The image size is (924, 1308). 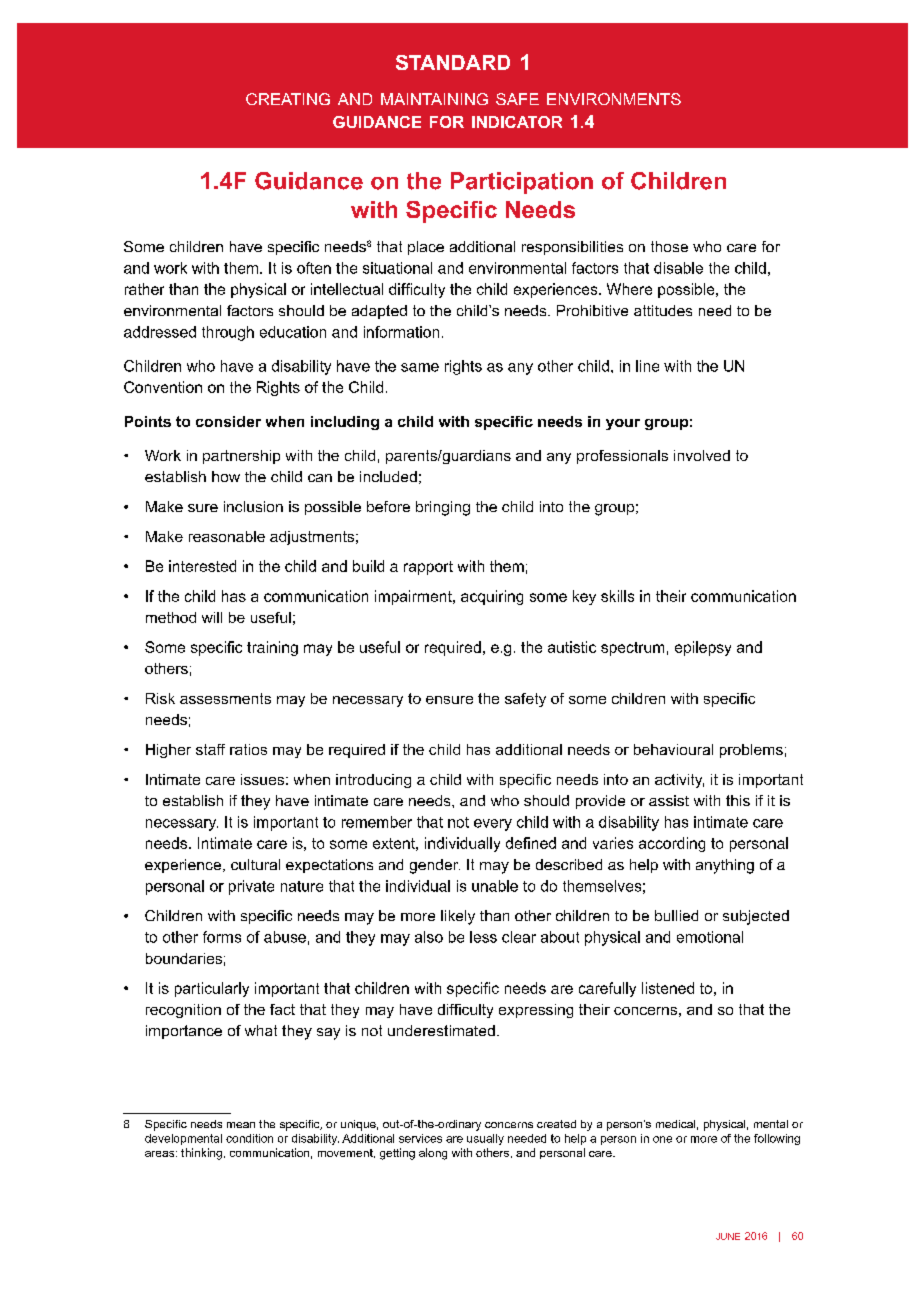 I want to click on cultural, so click(x=255, y=864).
